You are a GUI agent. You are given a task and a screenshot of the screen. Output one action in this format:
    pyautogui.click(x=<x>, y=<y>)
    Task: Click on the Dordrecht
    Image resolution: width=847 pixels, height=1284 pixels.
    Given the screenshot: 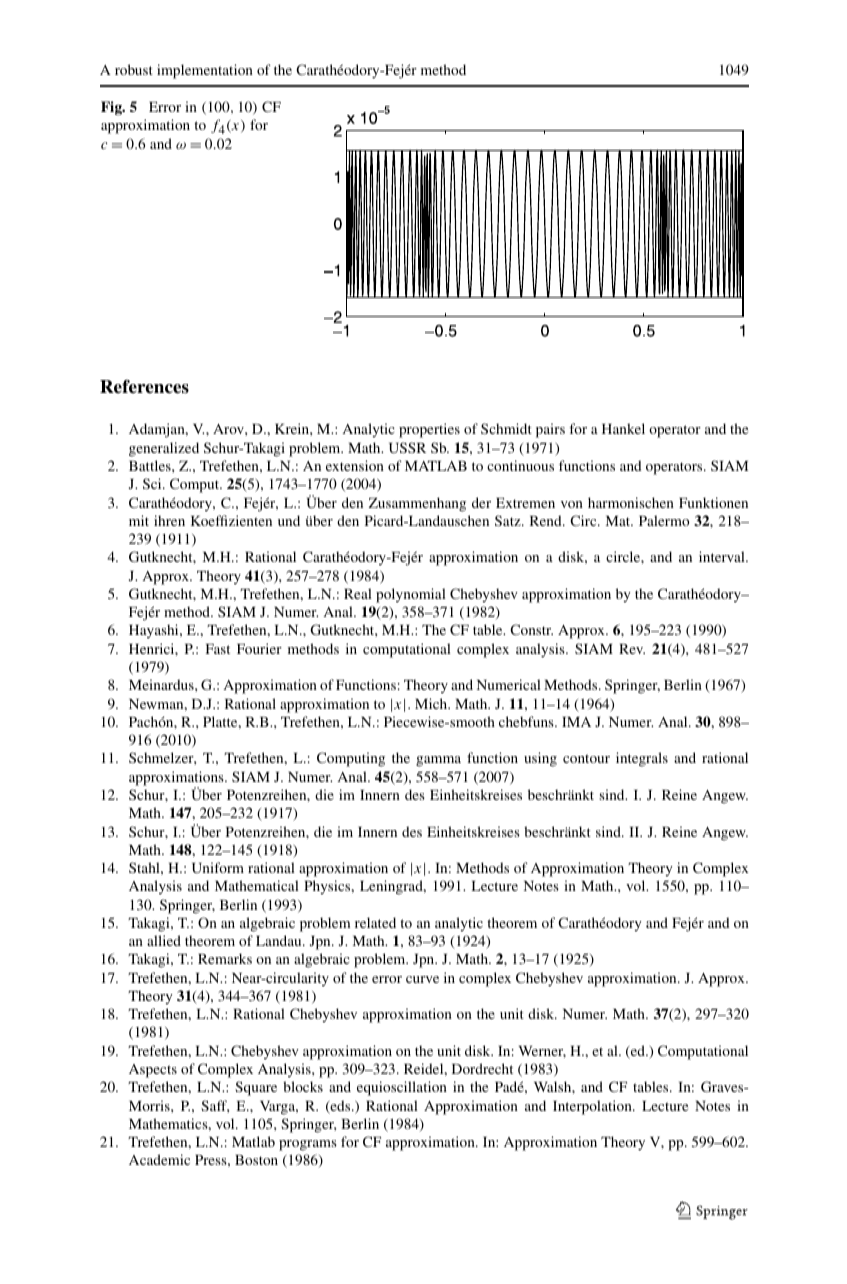 What is the action you would take?
    pyautogui.click(x=482, y=1068)
